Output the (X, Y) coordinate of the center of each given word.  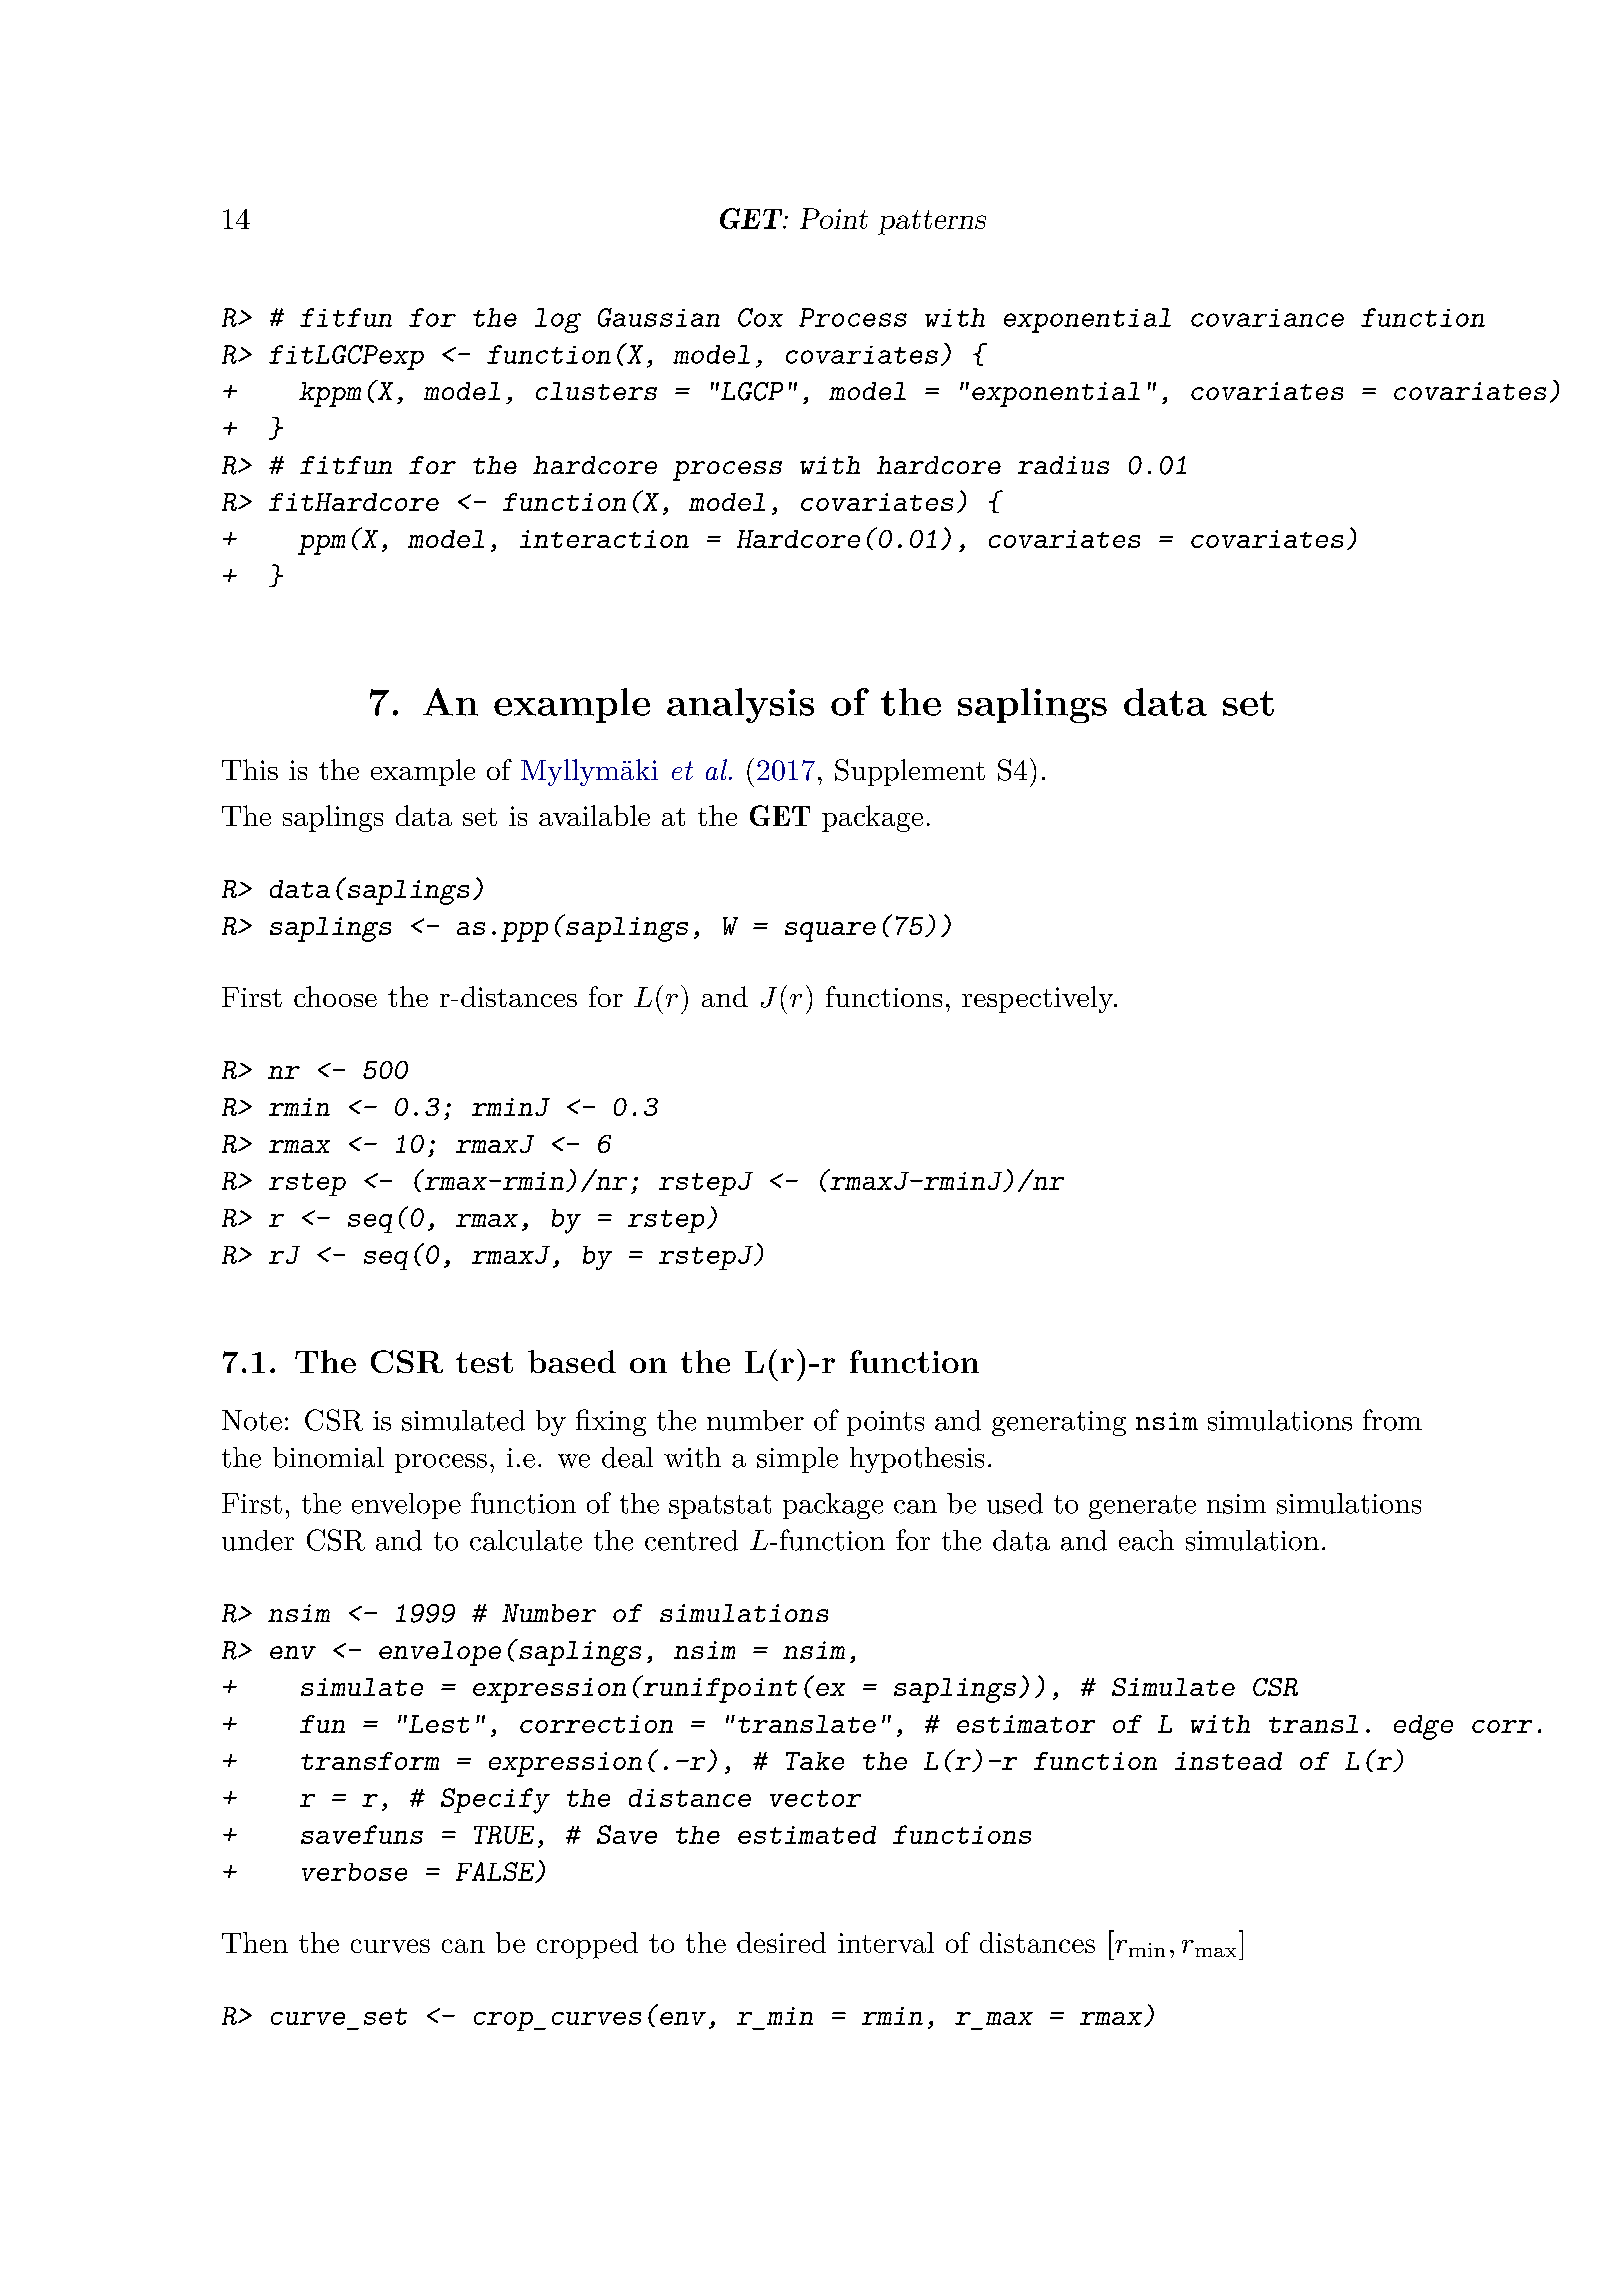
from (1392, 1420)
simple (797, 1460)
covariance (1267, 318)
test (484, 1362)
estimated (807, 1835)
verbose (354, 1872)
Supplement (910, 772)
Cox (760, 317)
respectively (1039, 999)
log (558, 320)
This (250, 769)
